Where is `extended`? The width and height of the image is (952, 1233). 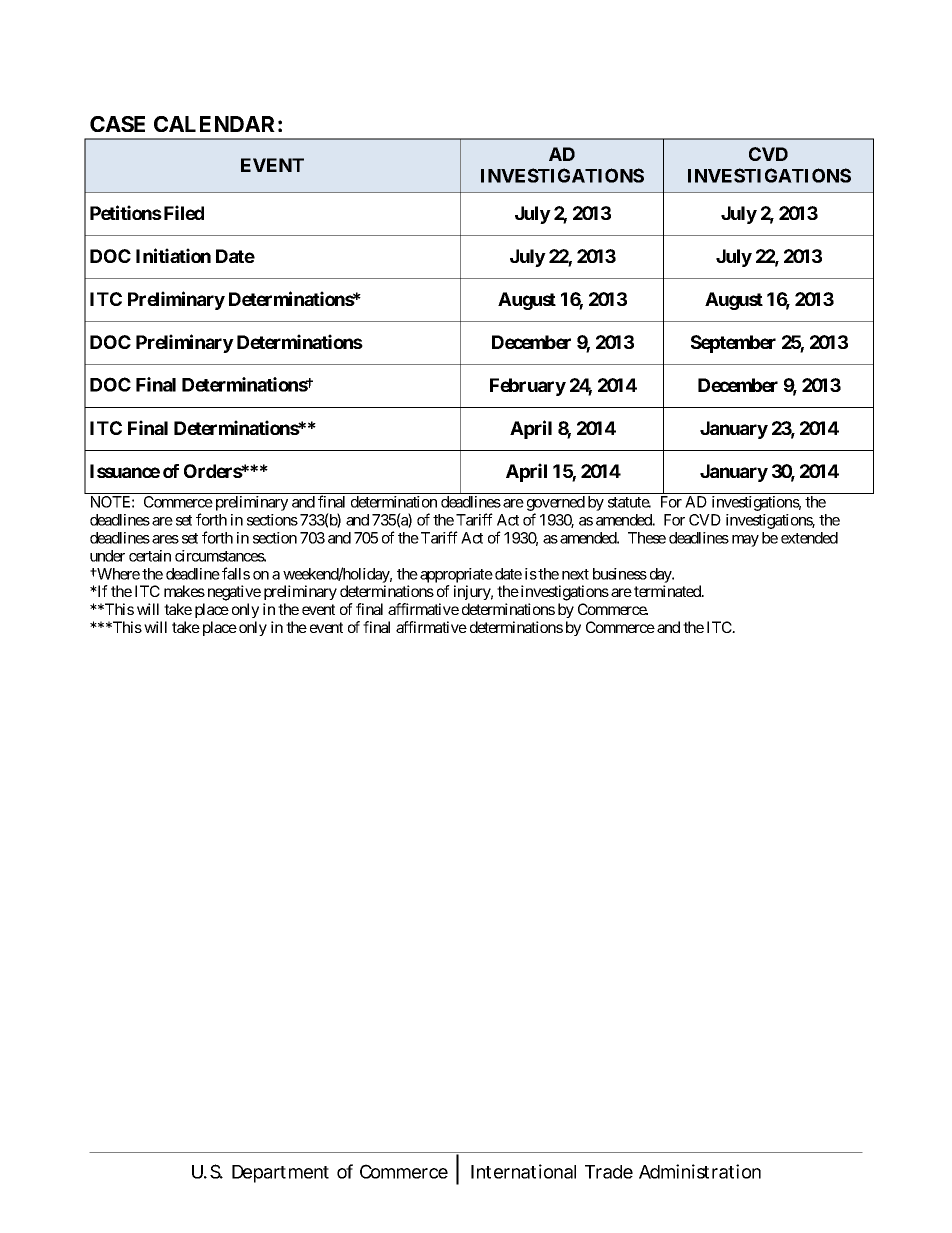 extended is located at coordinates (809, 538).
